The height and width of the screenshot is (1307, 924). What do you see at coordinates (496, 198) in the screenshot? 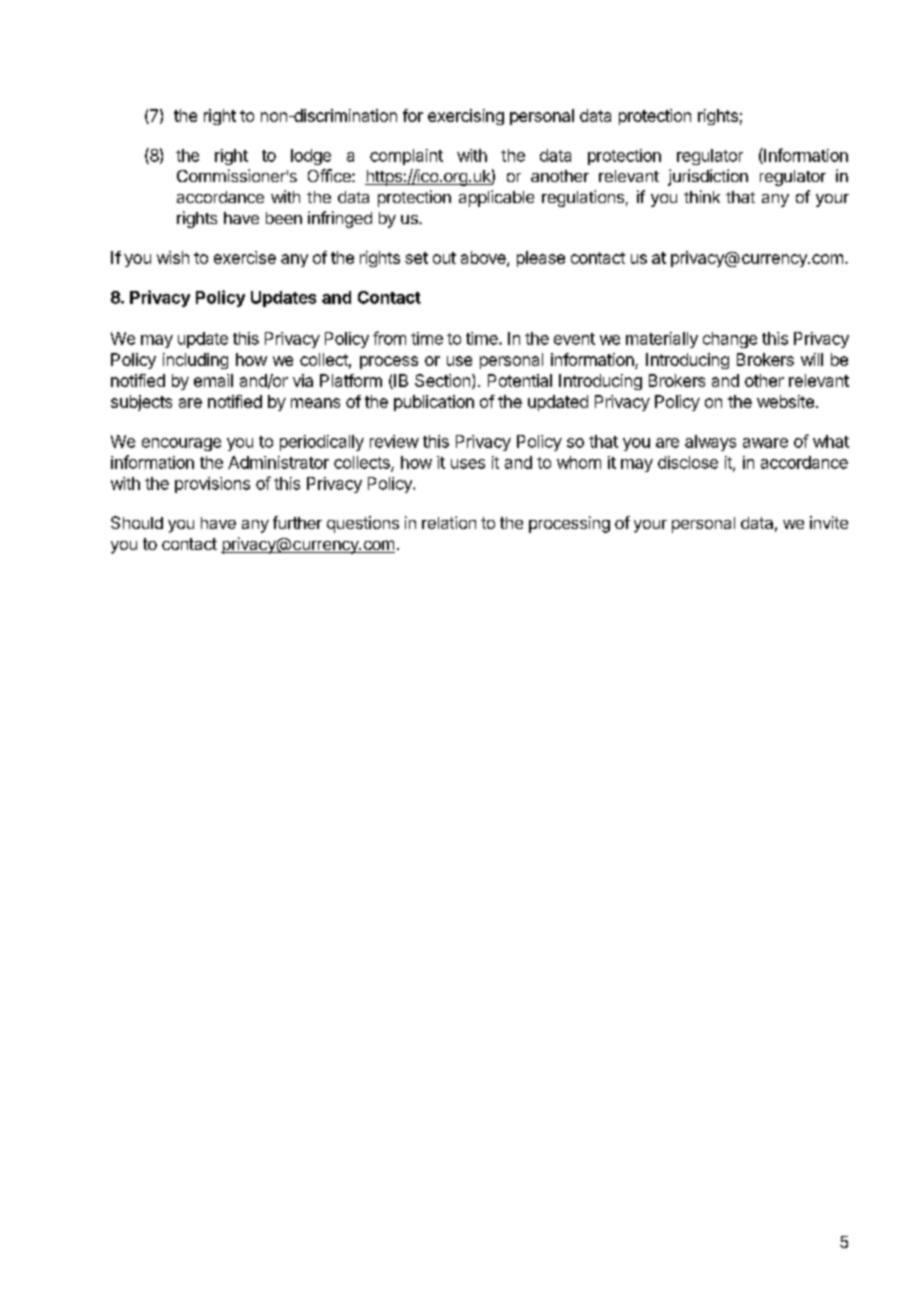
I see `applicable` at bounding box center [496, 198].
